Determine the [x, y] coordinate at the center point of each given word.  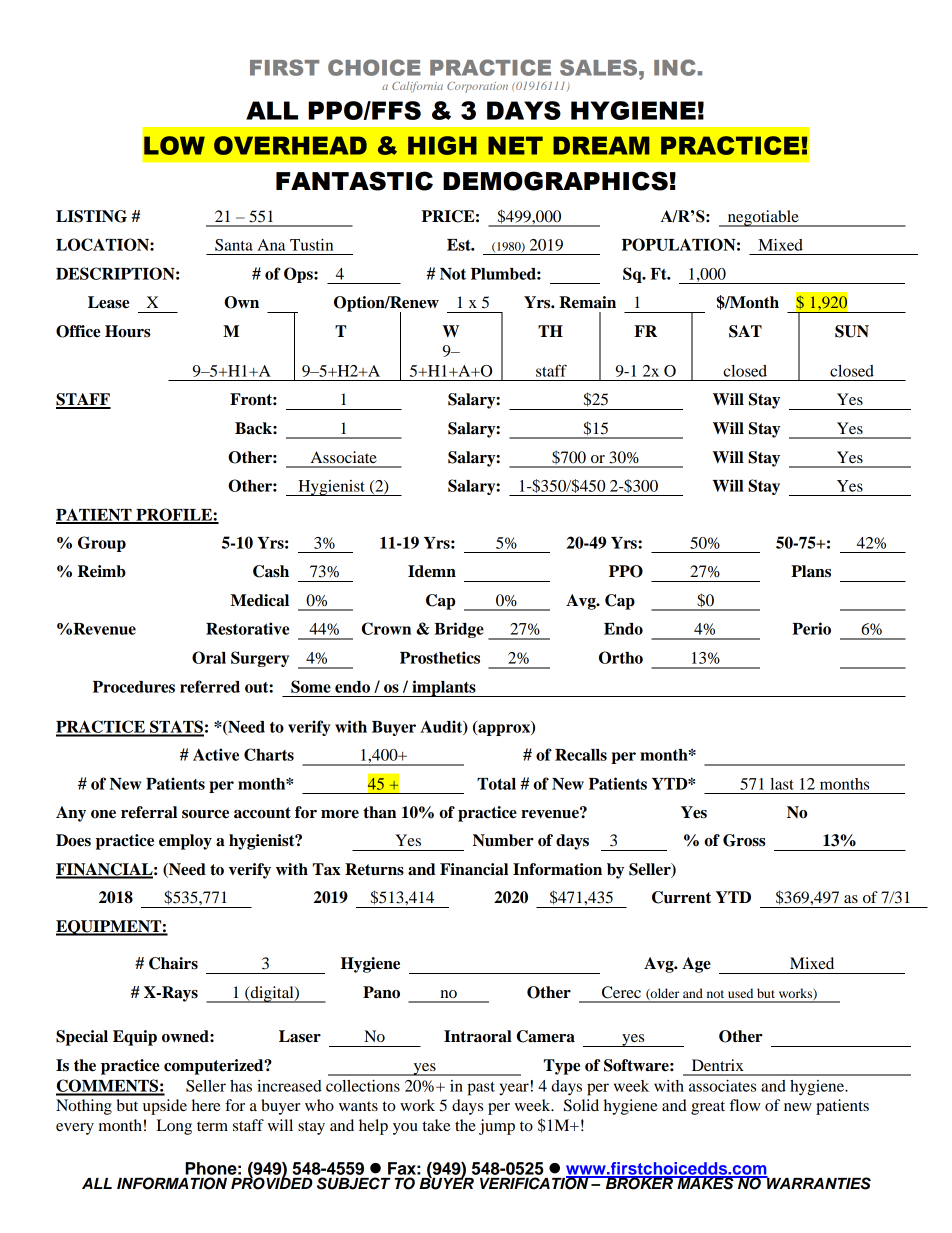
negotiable [763, 218]
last [782, 784]
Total [496, 784]
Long [174, 1127]
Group [102, 544]
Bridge [459, 630]
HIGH [442, 145]
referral [149, 812]
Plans [811, 571]
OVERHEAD [290, 145]
